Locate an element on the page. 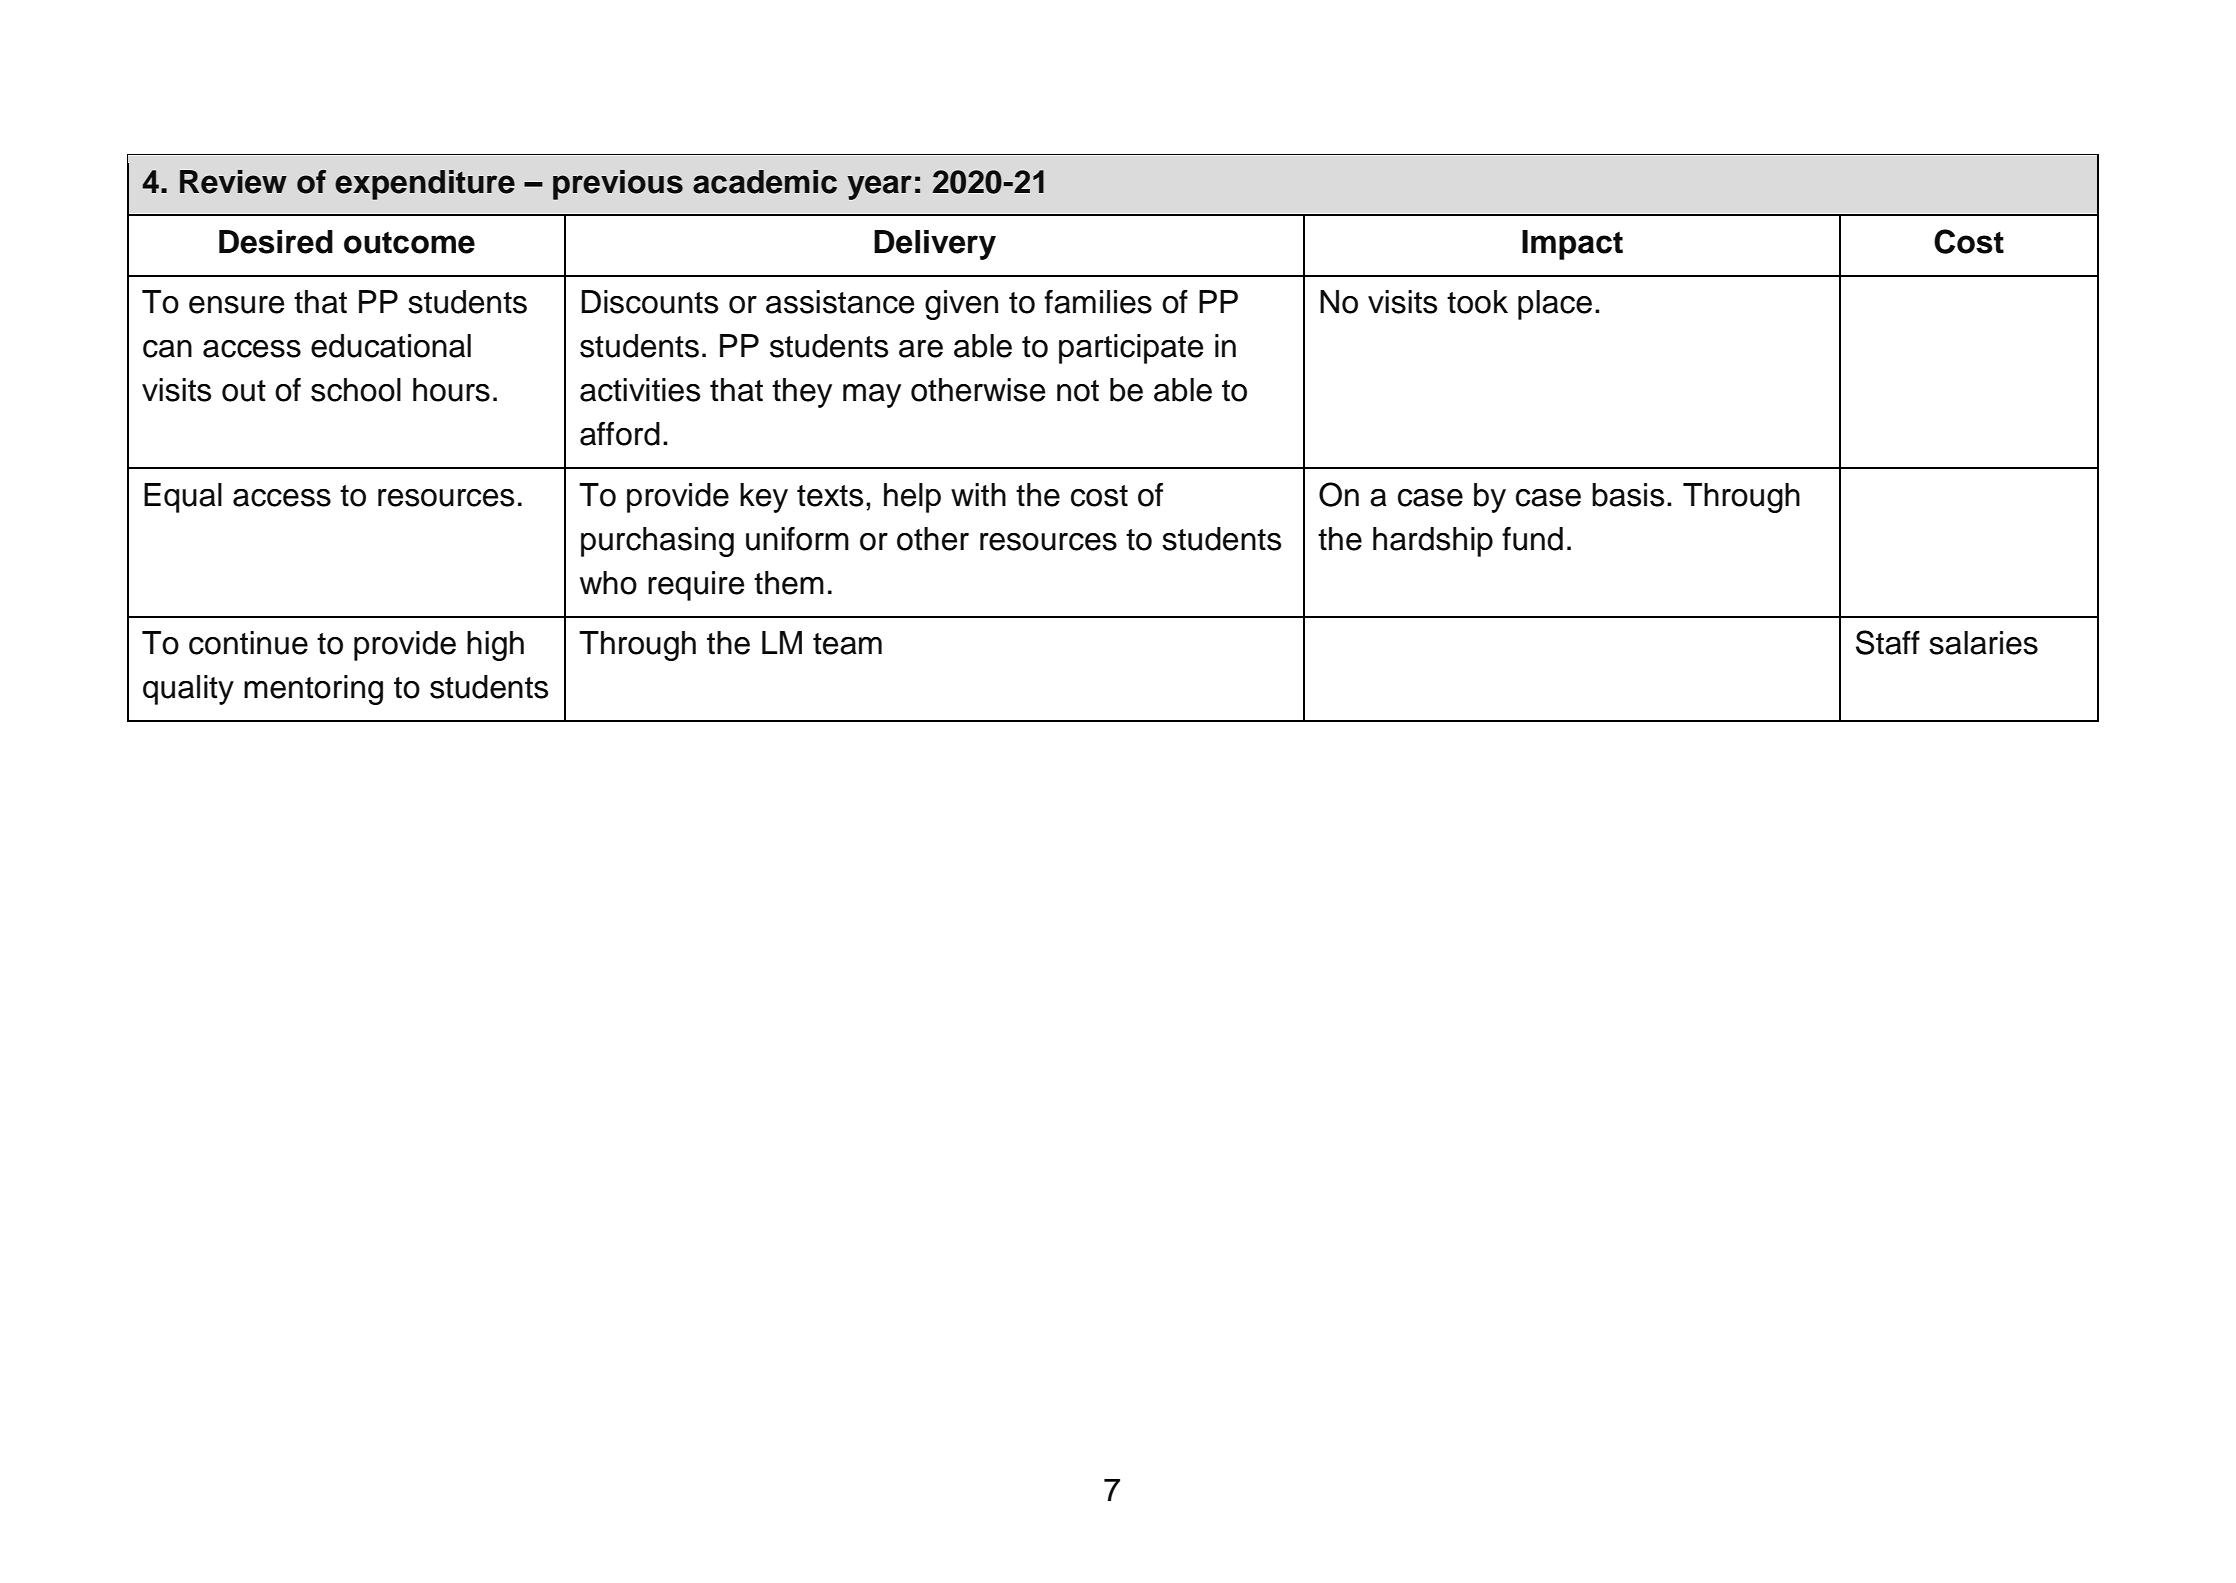 The image size is (2236, 1583). Staff is located at coordinates (1888, 642).
